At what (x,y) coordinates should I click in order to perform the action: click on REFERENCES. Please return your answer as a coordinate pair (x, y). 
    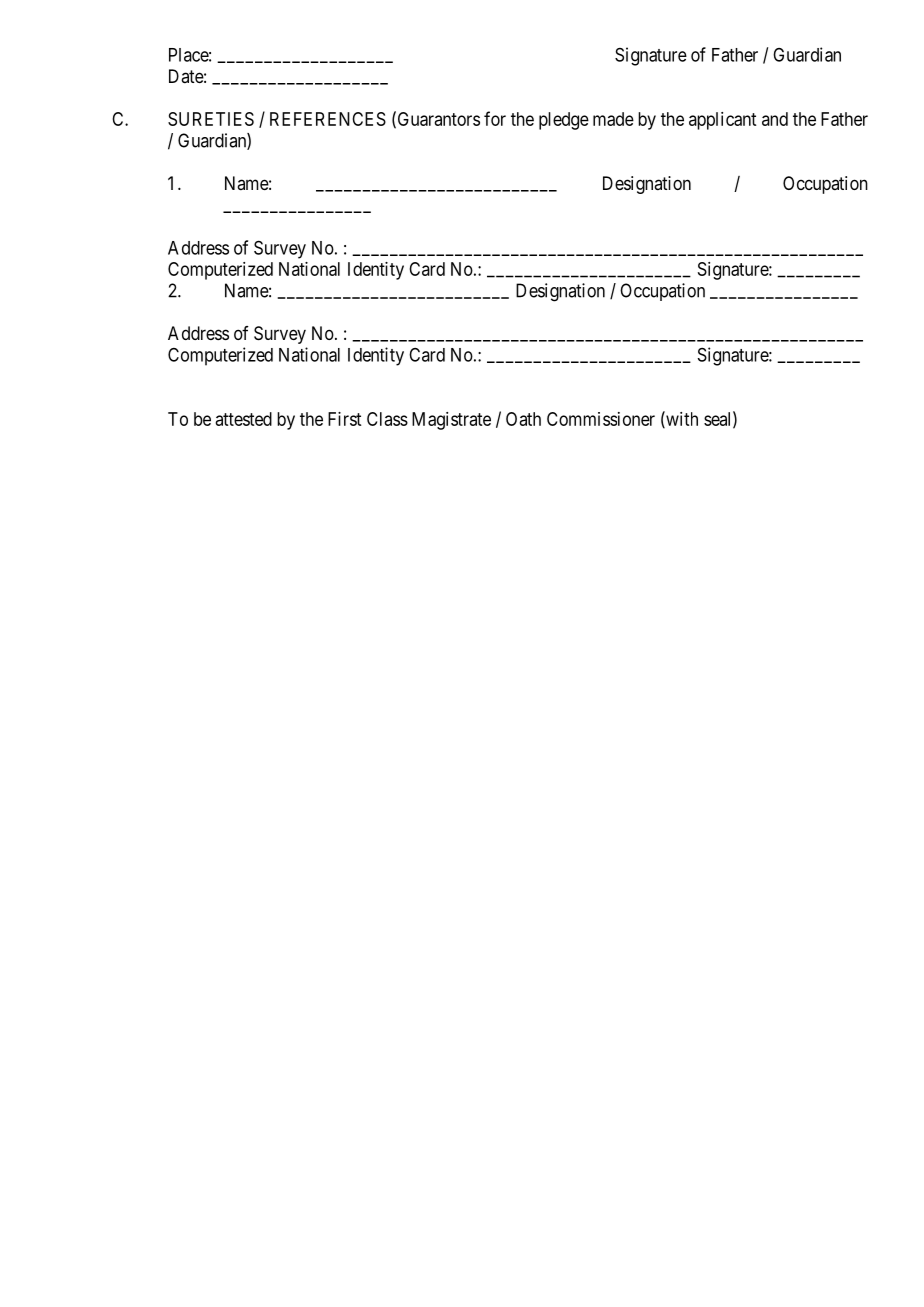
    Looking at the image, I should click on (328, 119).
